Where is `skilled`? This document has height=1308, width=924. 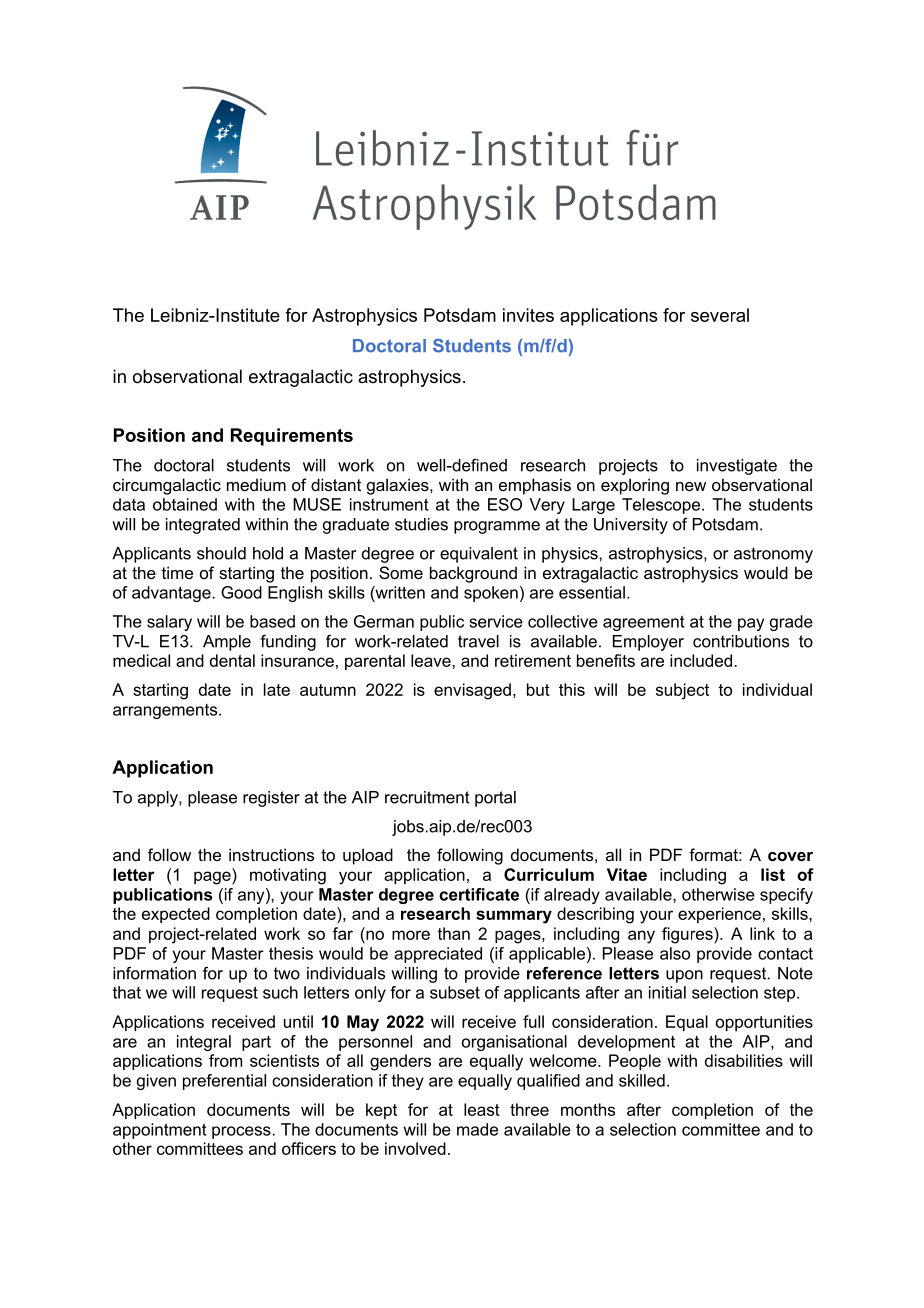 skilled is located at coordinates (642, 1080).
